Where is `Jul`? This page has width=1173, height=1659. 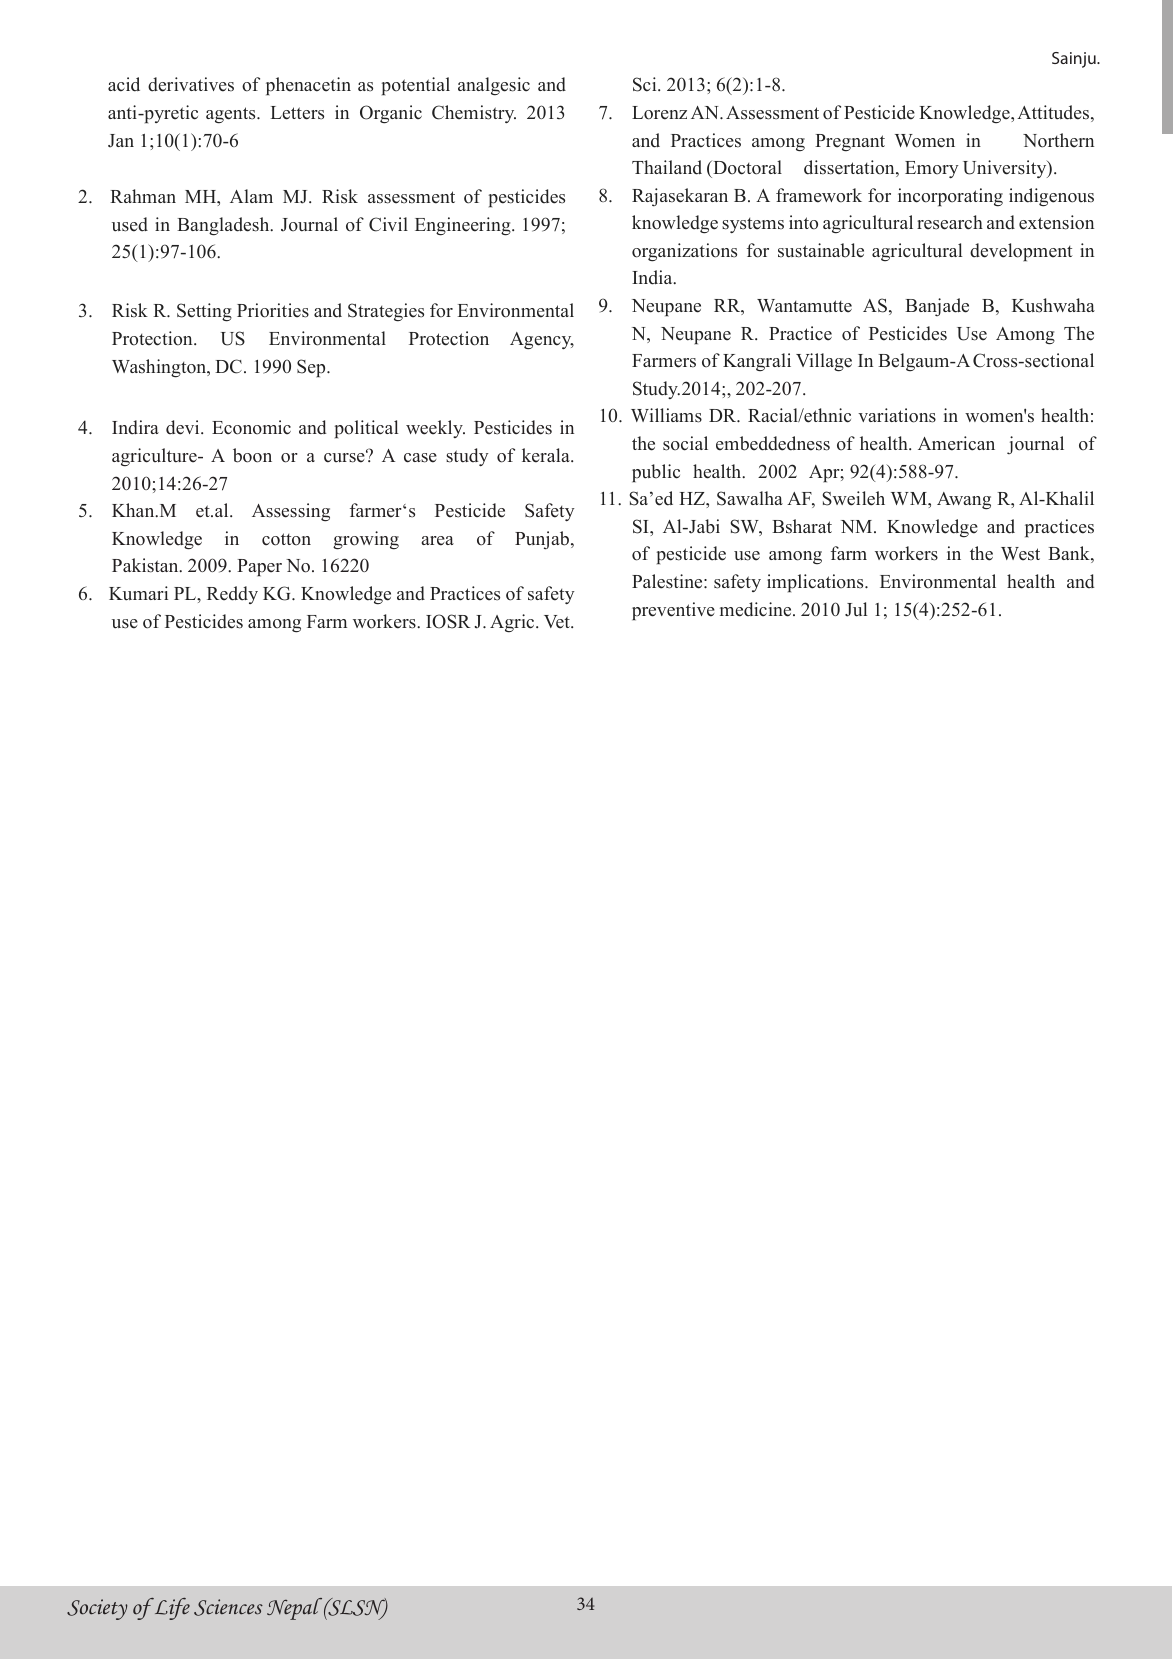
Jul is located at coordinates (856, 609).
